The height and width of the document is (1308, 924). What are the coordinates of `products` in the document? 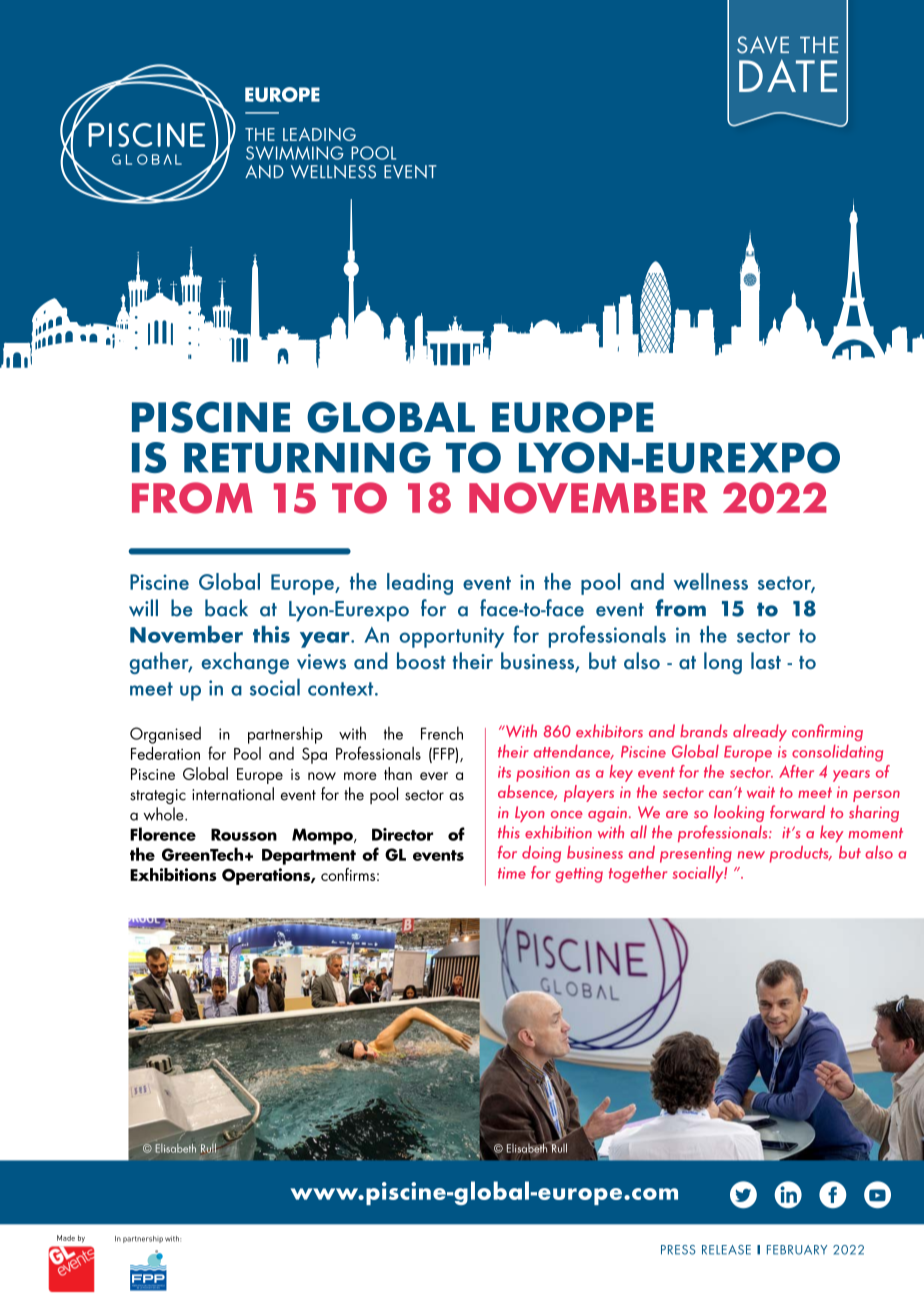 It's located at (800, 854).
